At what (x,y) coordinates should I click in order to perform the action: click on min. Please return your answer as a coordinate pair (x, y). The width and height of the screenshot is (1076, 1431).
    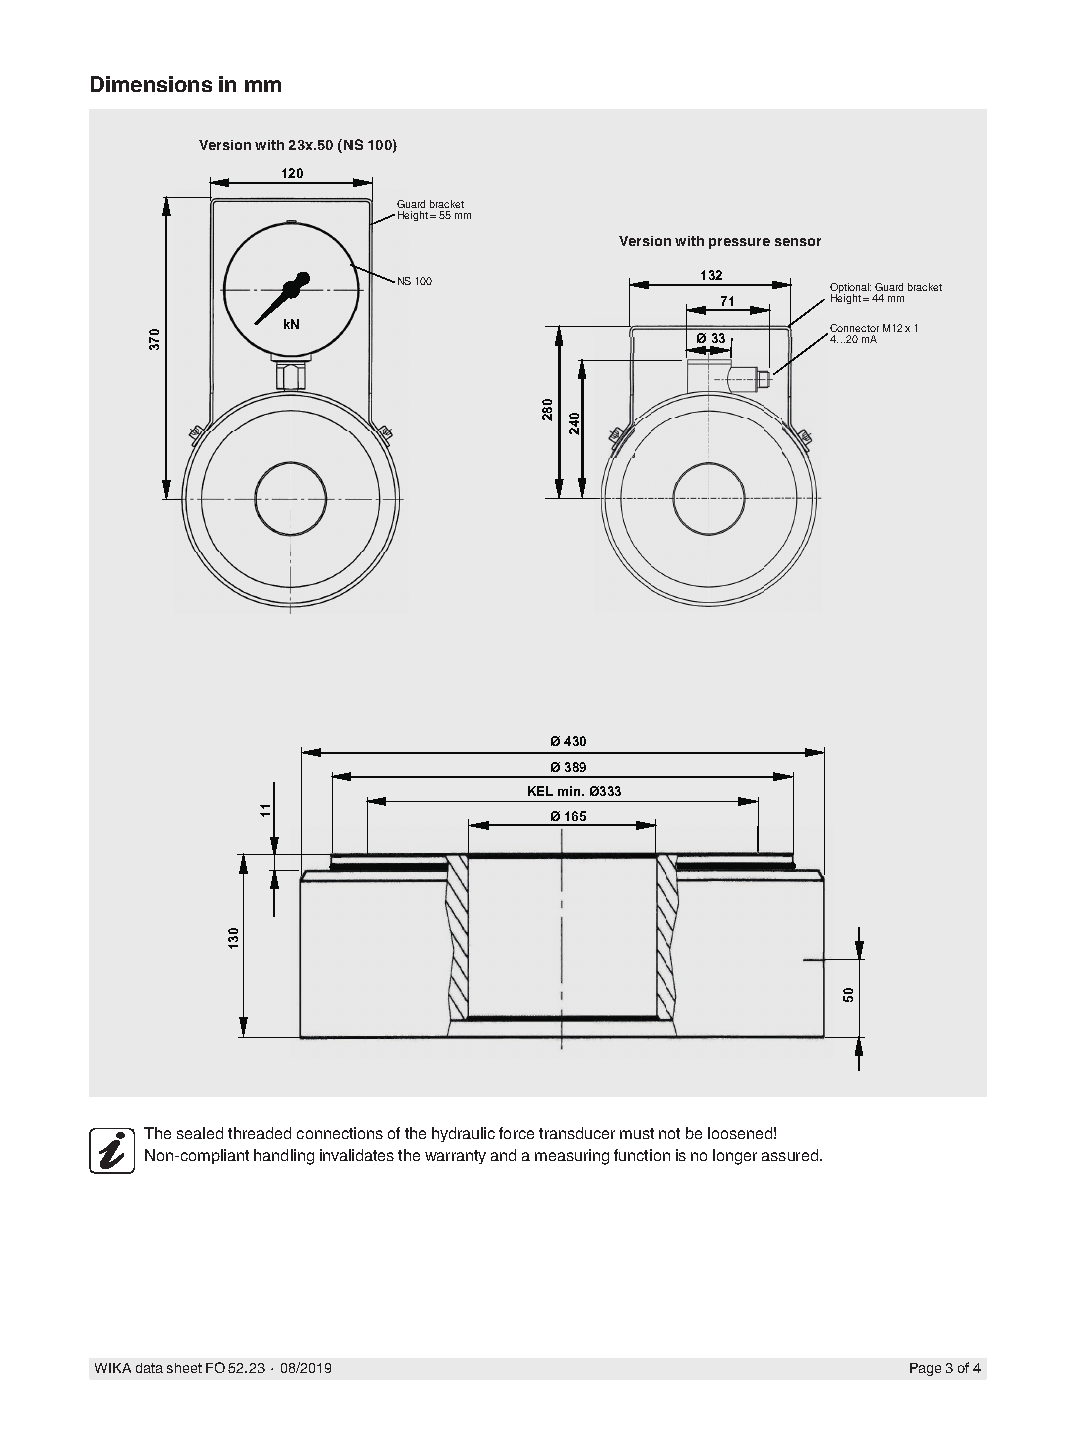
    Looking at the image, I should click on (570, 791).
